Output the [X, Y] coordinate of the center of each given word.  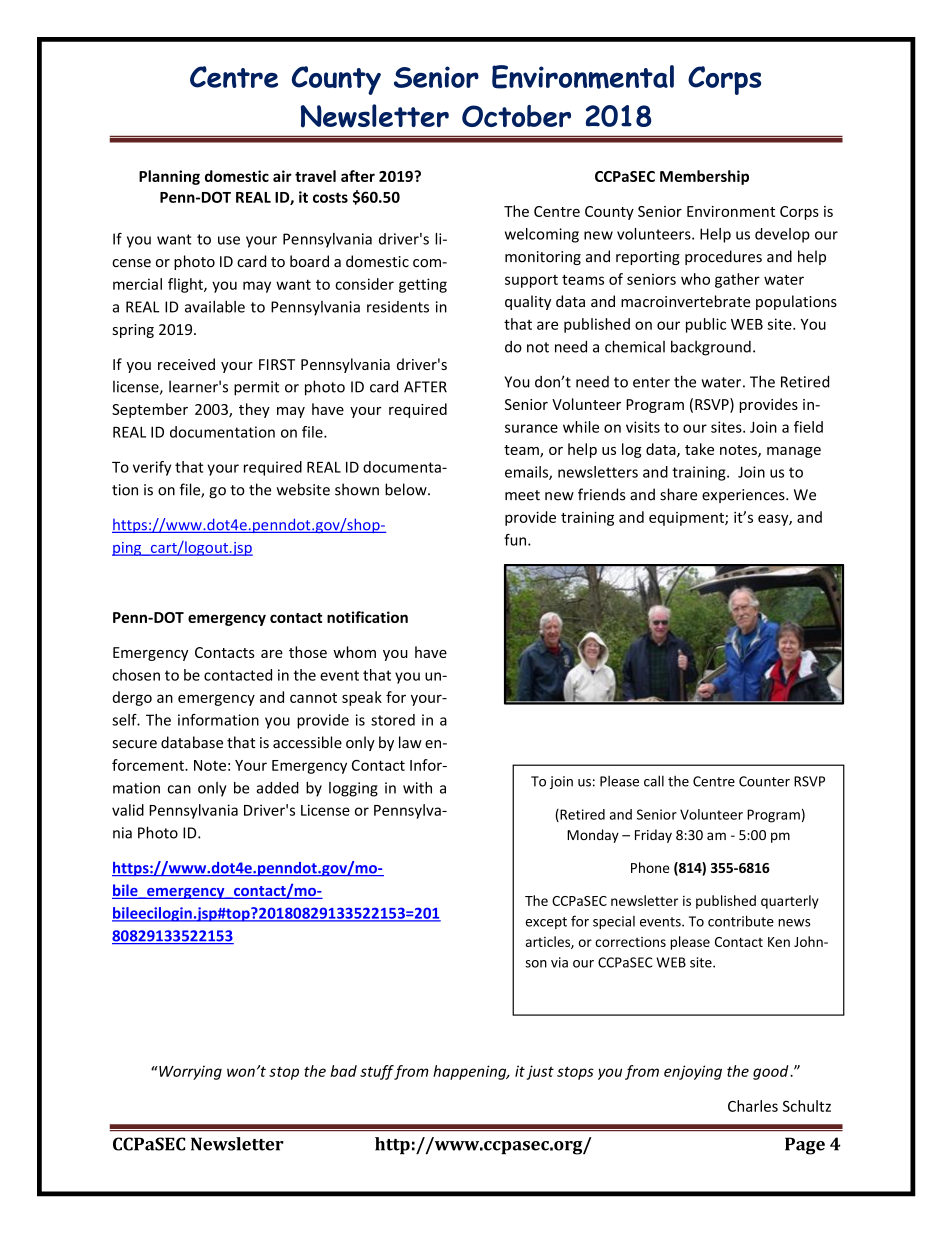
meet [522, 495]
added [277, 788]
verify [152, 468]
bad [343, 1071]
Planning [169, 177]
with [417, 788]
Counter [764, 781]
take [699, 449]
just [540, 1072]
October [516, 116]
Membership [704, 177]
